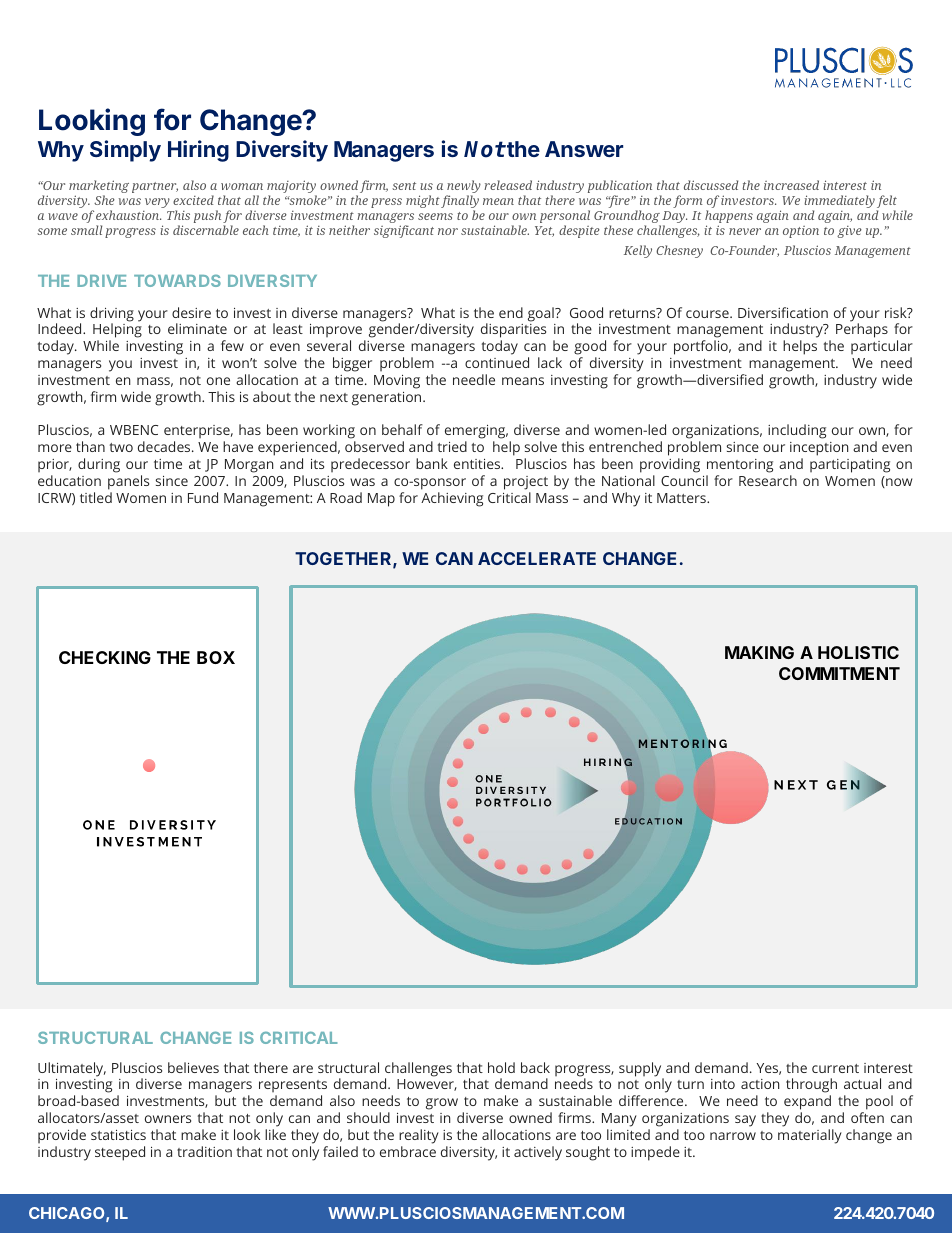  Describe the element at coordinates (501, 1067) in the document. I see `hold` at that location.
